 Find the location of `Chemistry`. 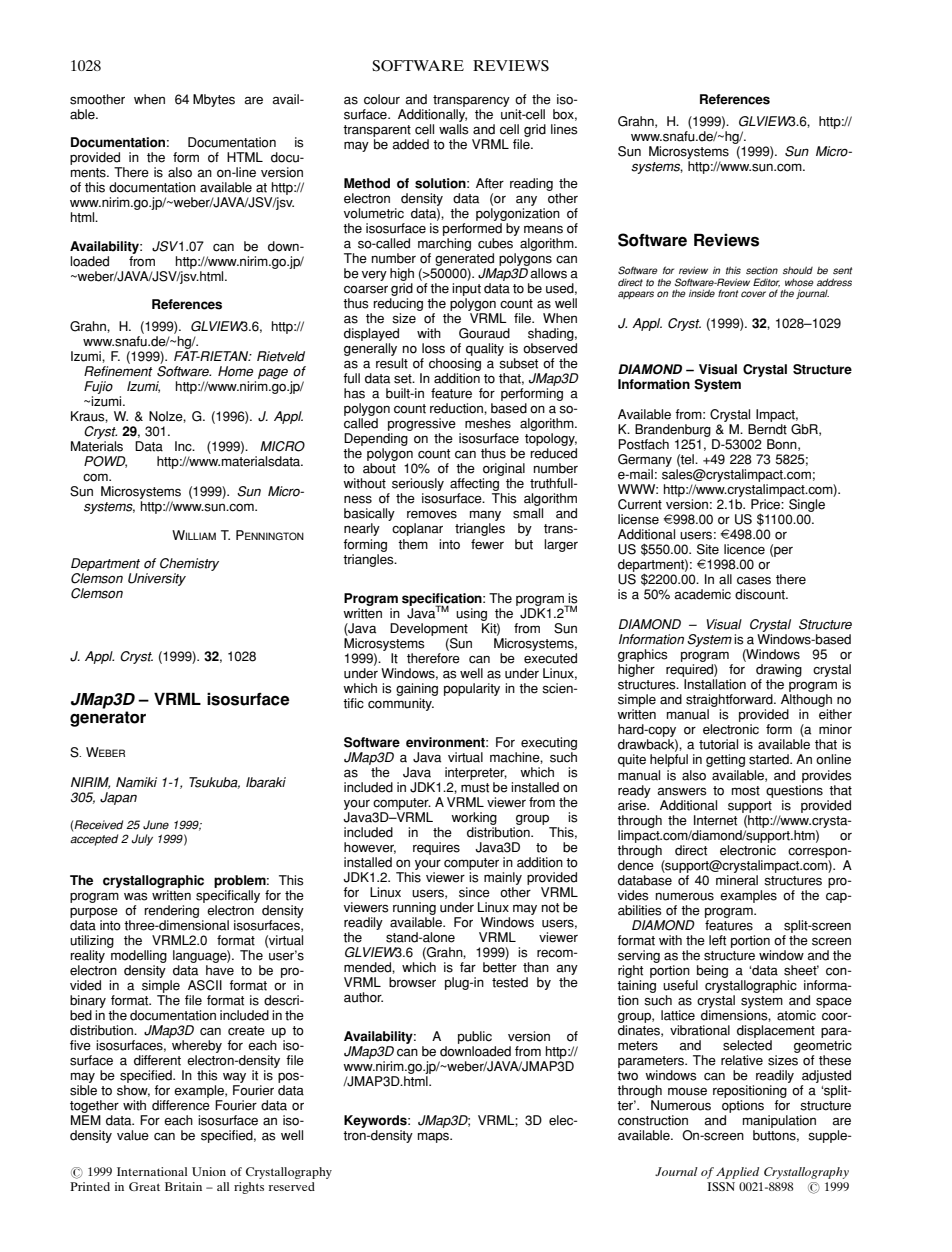

Chemistry is located at coordinates (189, 564).
